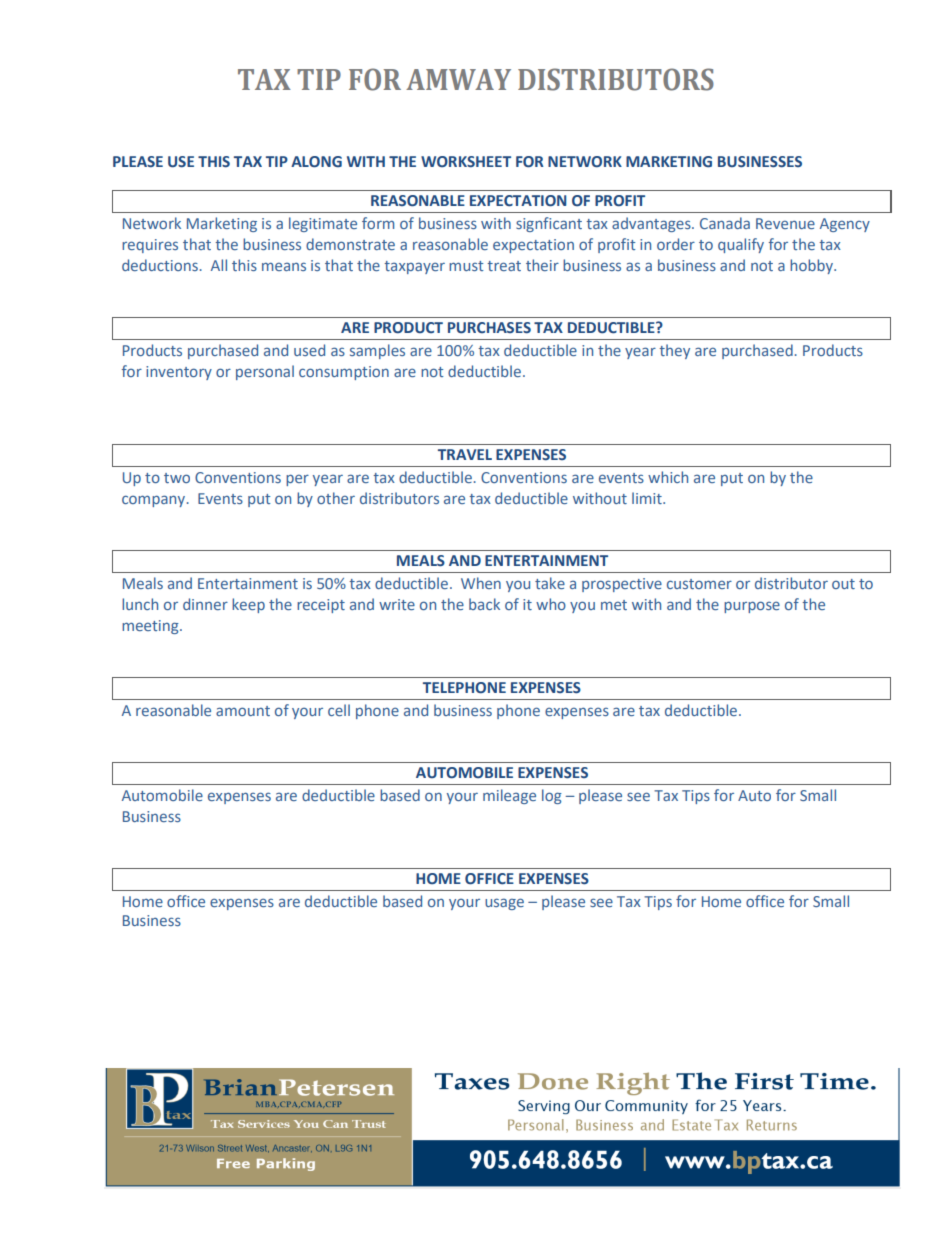  What do you see at coordinates (552, 796) in the screenshot?
I see `log` at bounding box center [552, 796].
